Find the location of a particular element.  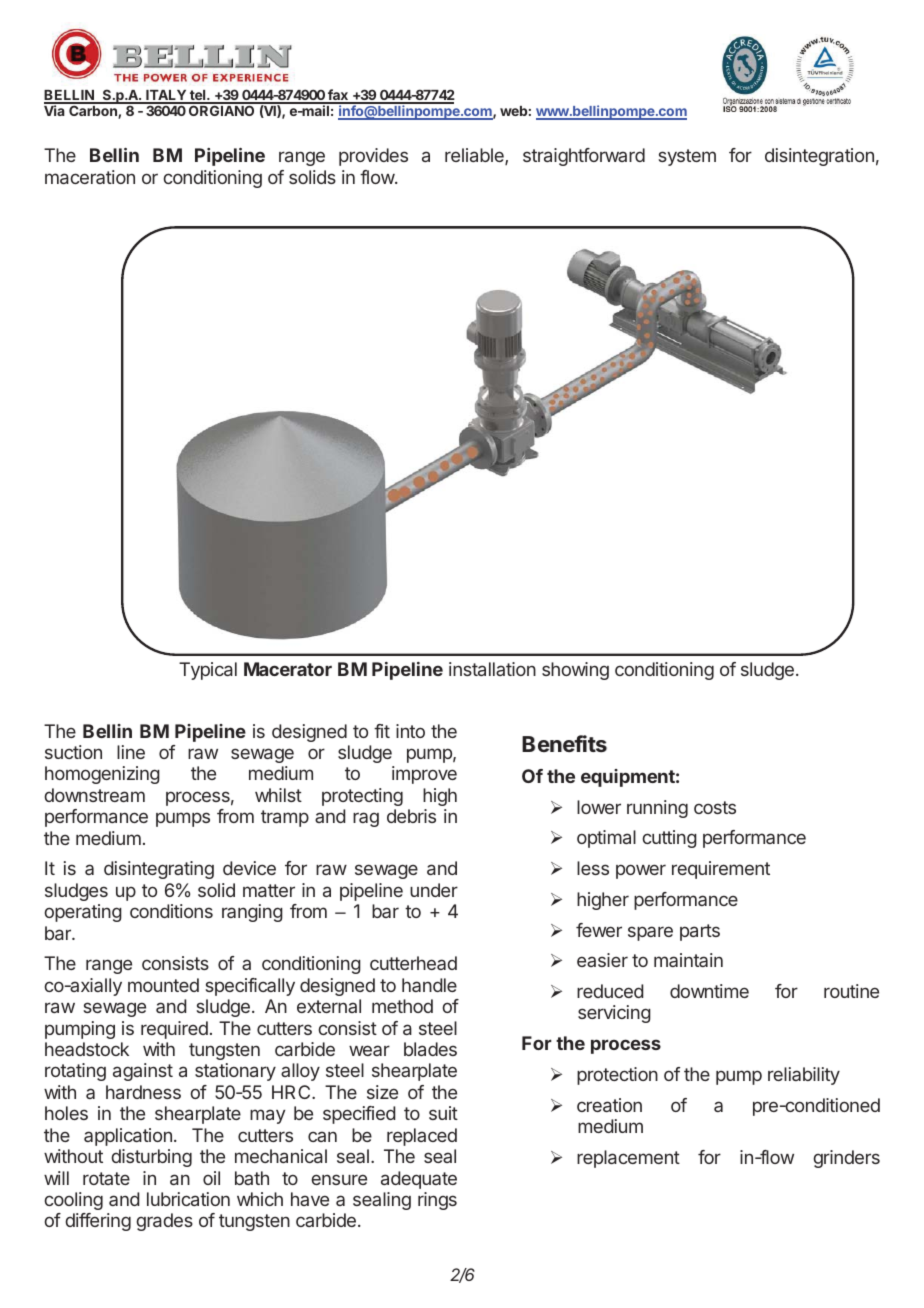

rings is located at coordinates (437, 1201).
